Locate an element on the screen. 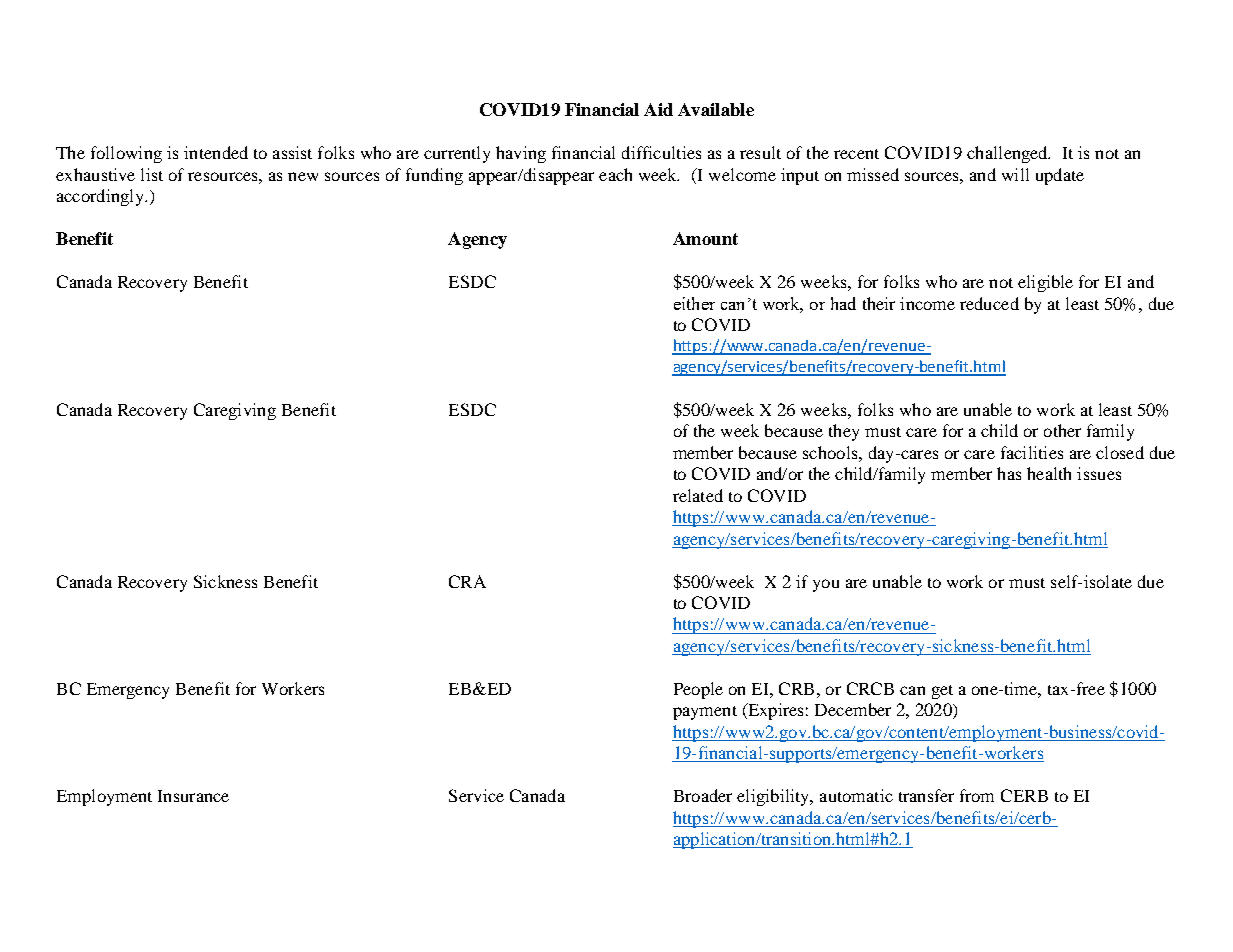 The image size is (1233, 952). intended is located at coordinates (216, 152).
